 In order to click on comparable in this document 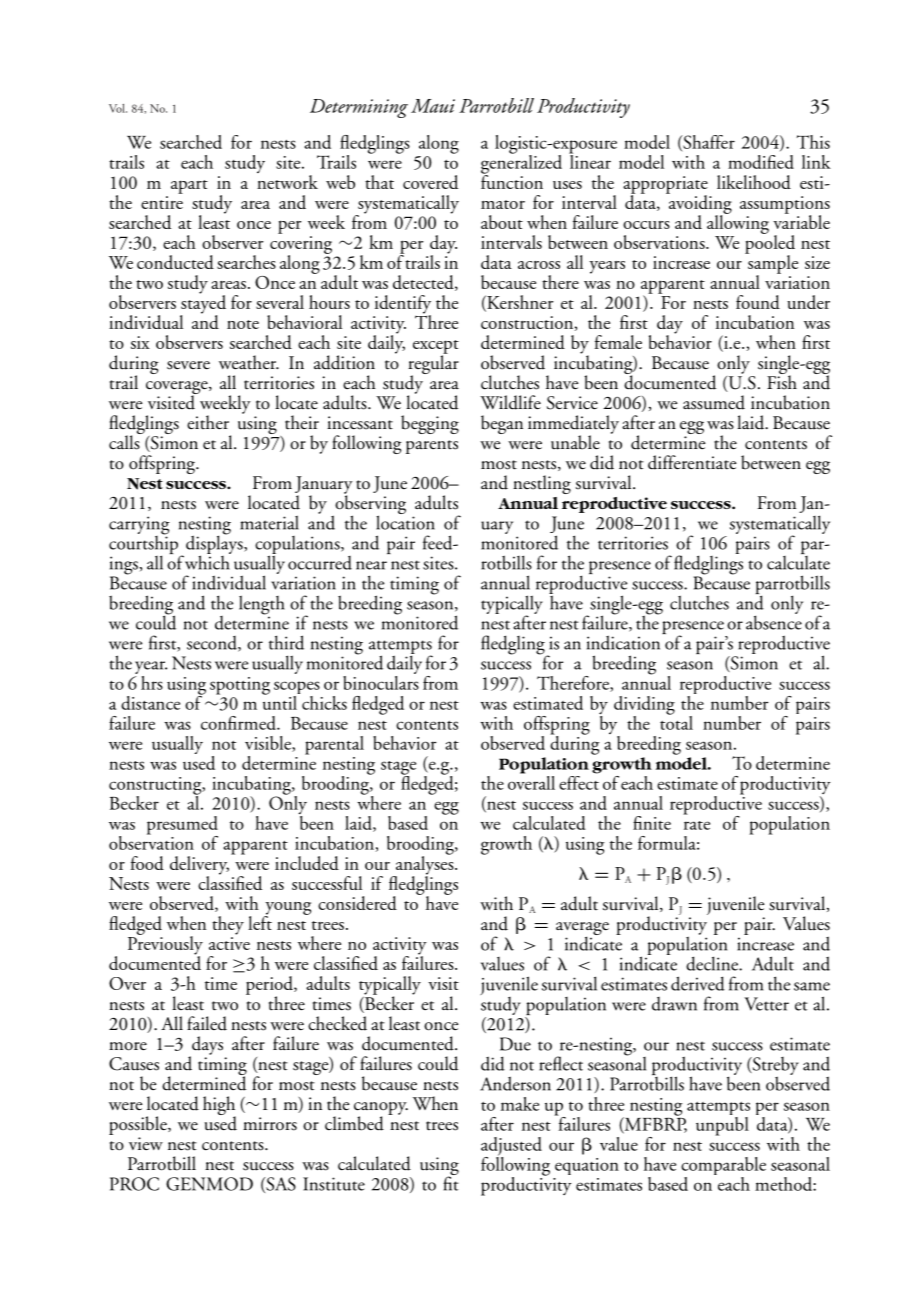, I will do `click(723, 1167)`.
